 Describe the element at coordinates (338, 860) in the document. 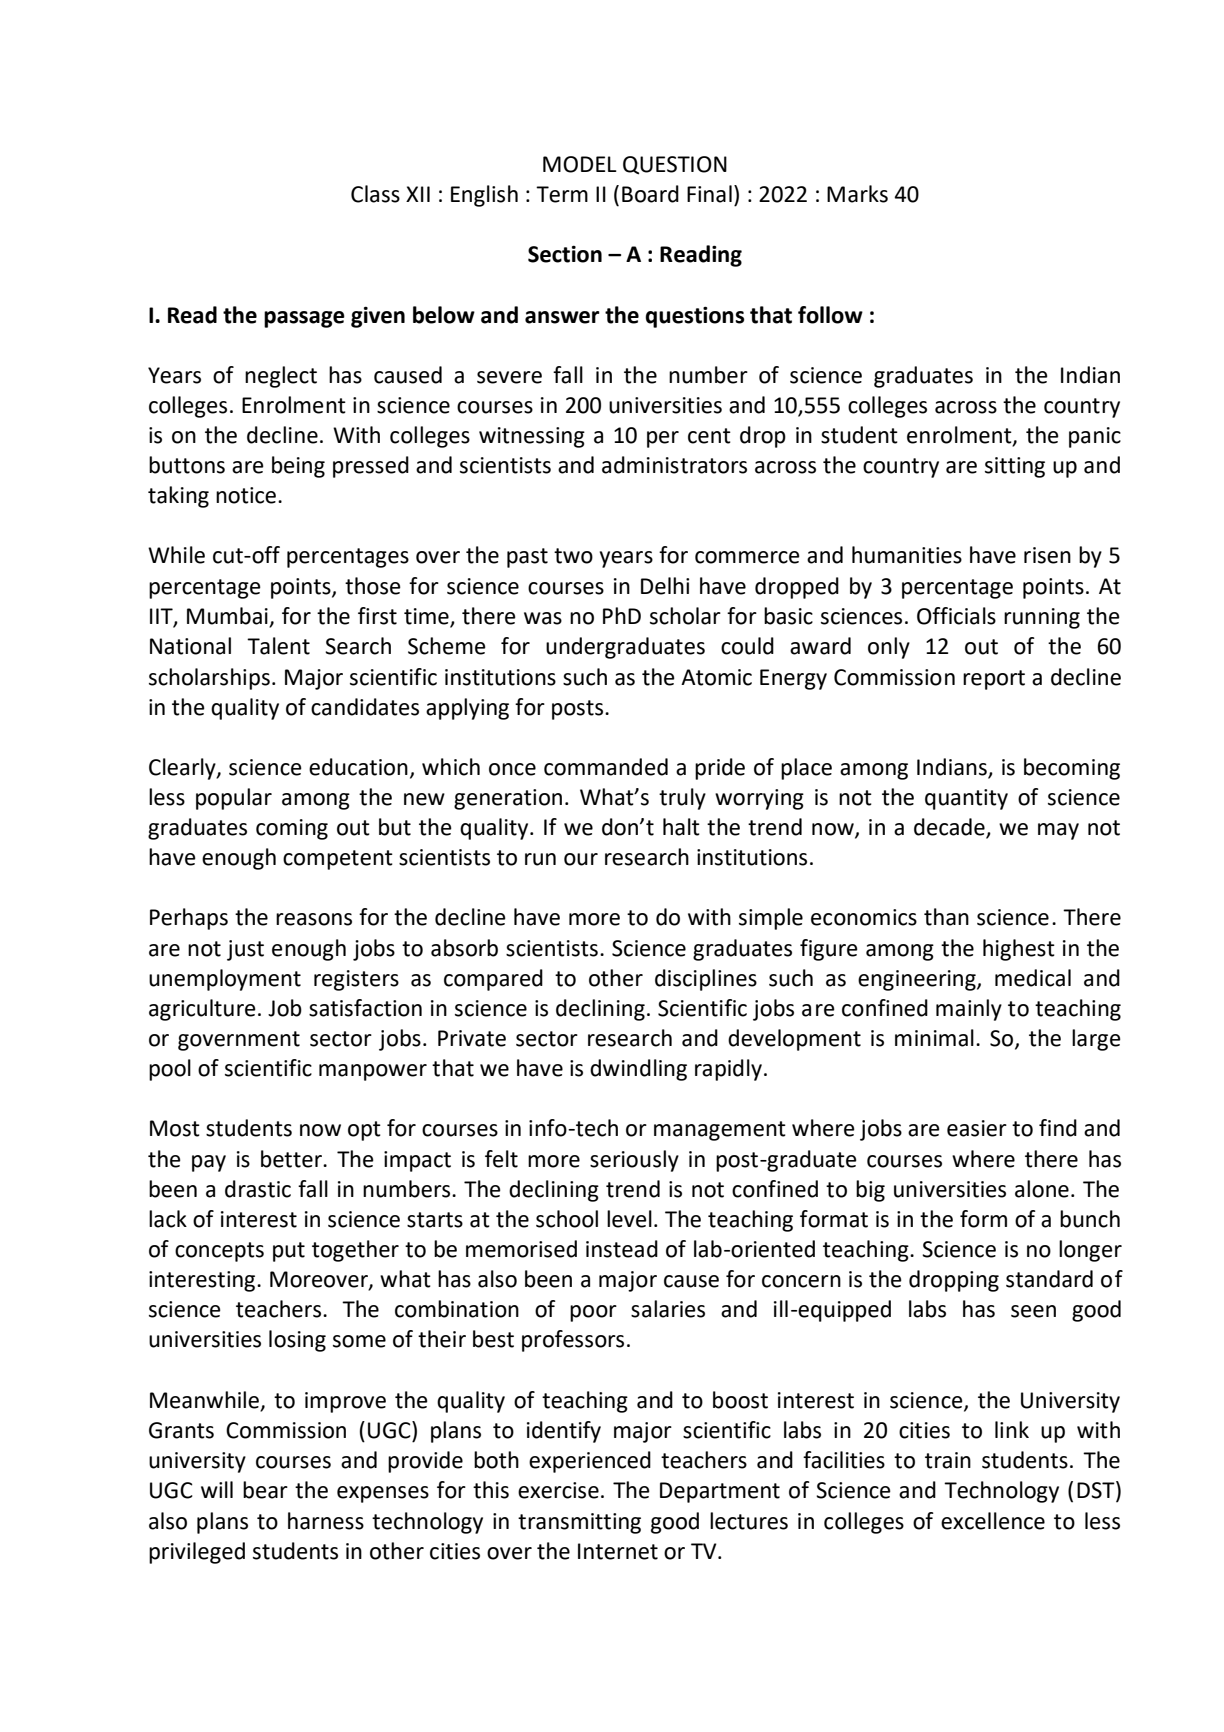

I see `competent` at that location.
